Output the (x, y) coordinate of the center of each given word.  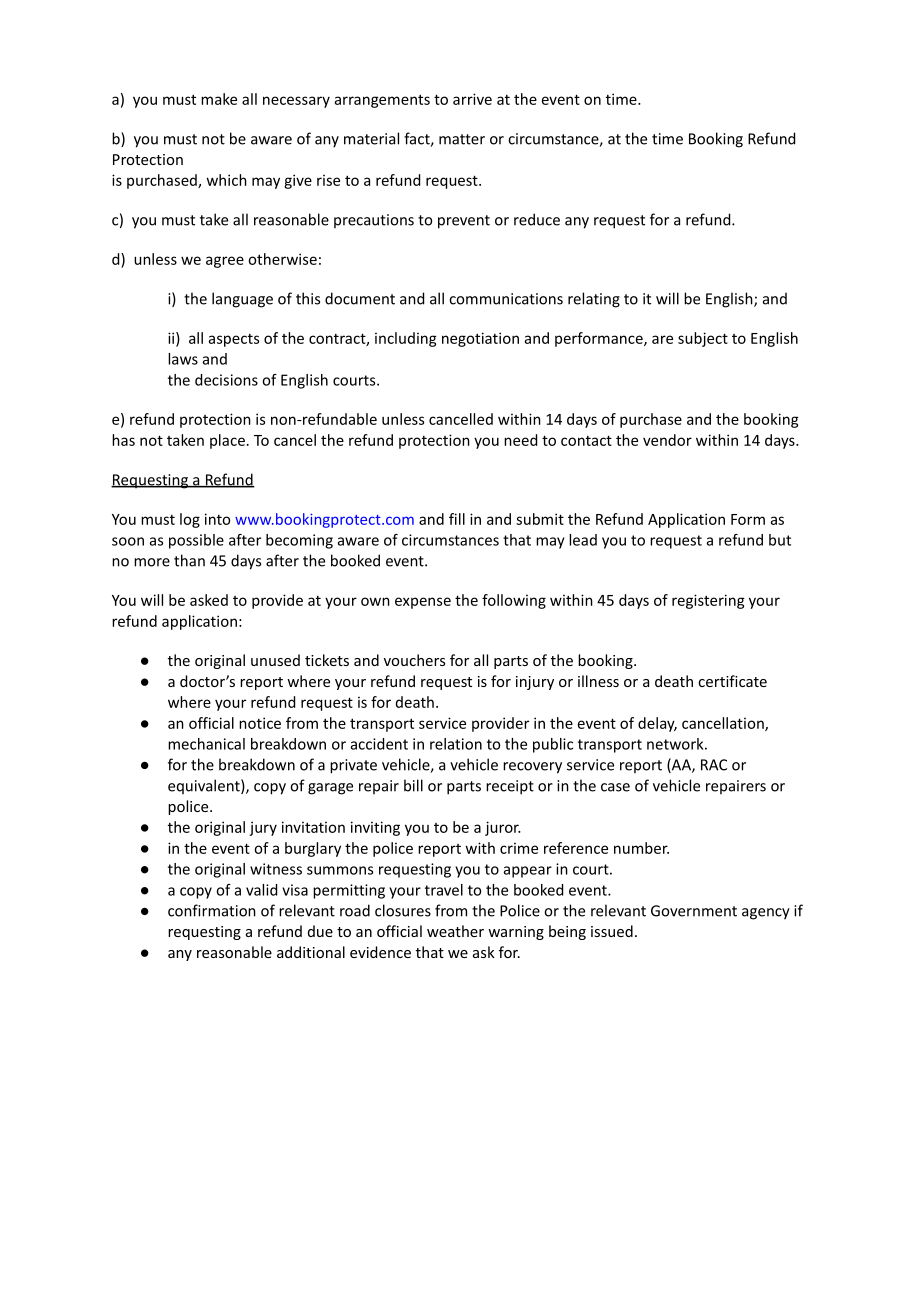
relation (456, 744)
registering (708, 601)
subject (703, 339)
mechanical (206, 744)
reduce (537, 219)
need (520, 440)
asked (209, 600)
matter (462, 139)
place (227, 441)
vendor (667, 440)
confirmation (212, 910)
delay (657, 724)
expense (423, 603)
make (219, 99)
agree (225, 262)
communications (506, 299)
